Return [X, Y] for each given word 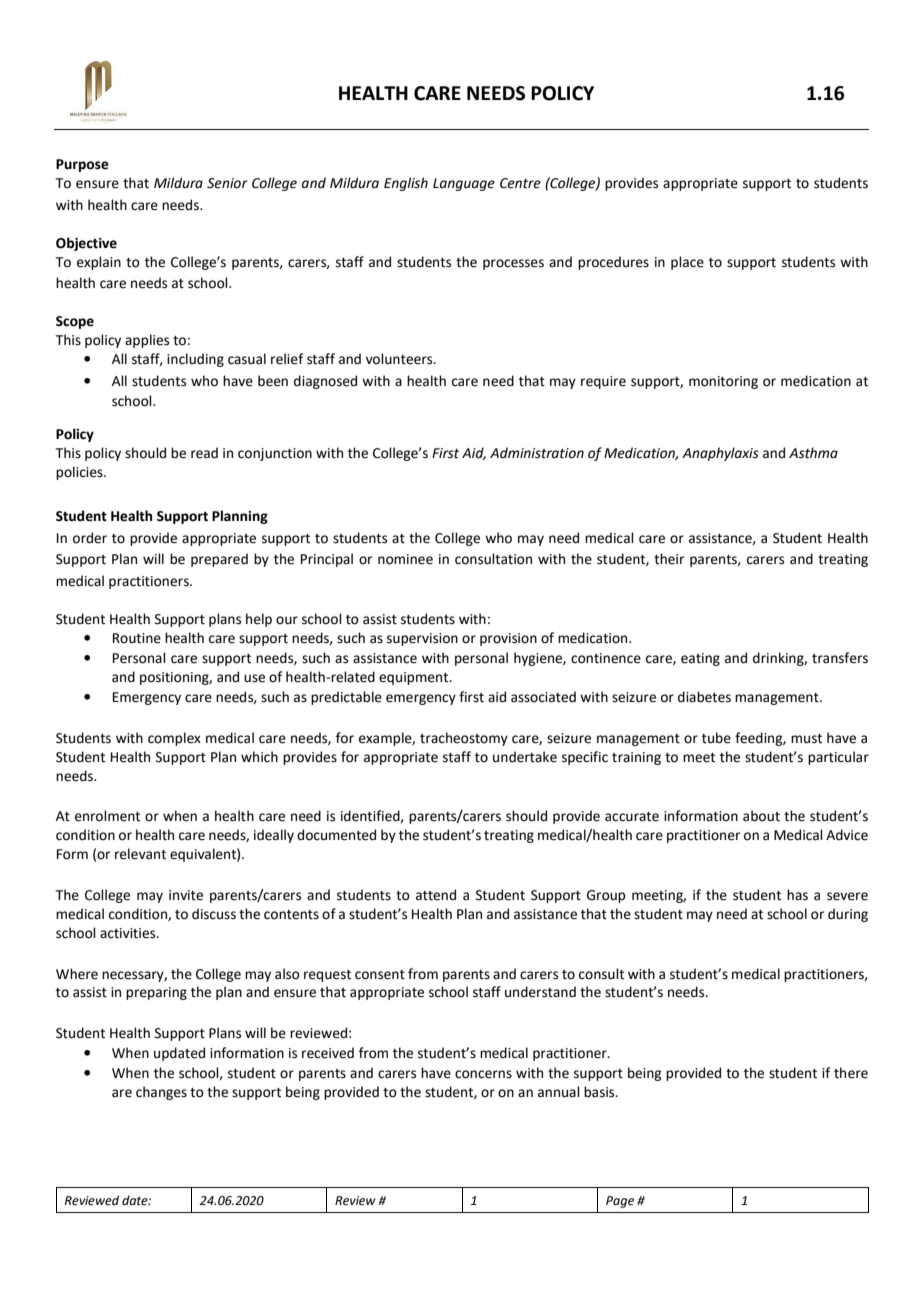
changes [161, 1093]
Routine [137, 638]
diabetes [704, 697]
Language [464, 184]
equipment [415, 678]
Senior [227, 183]
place [687, 263]
